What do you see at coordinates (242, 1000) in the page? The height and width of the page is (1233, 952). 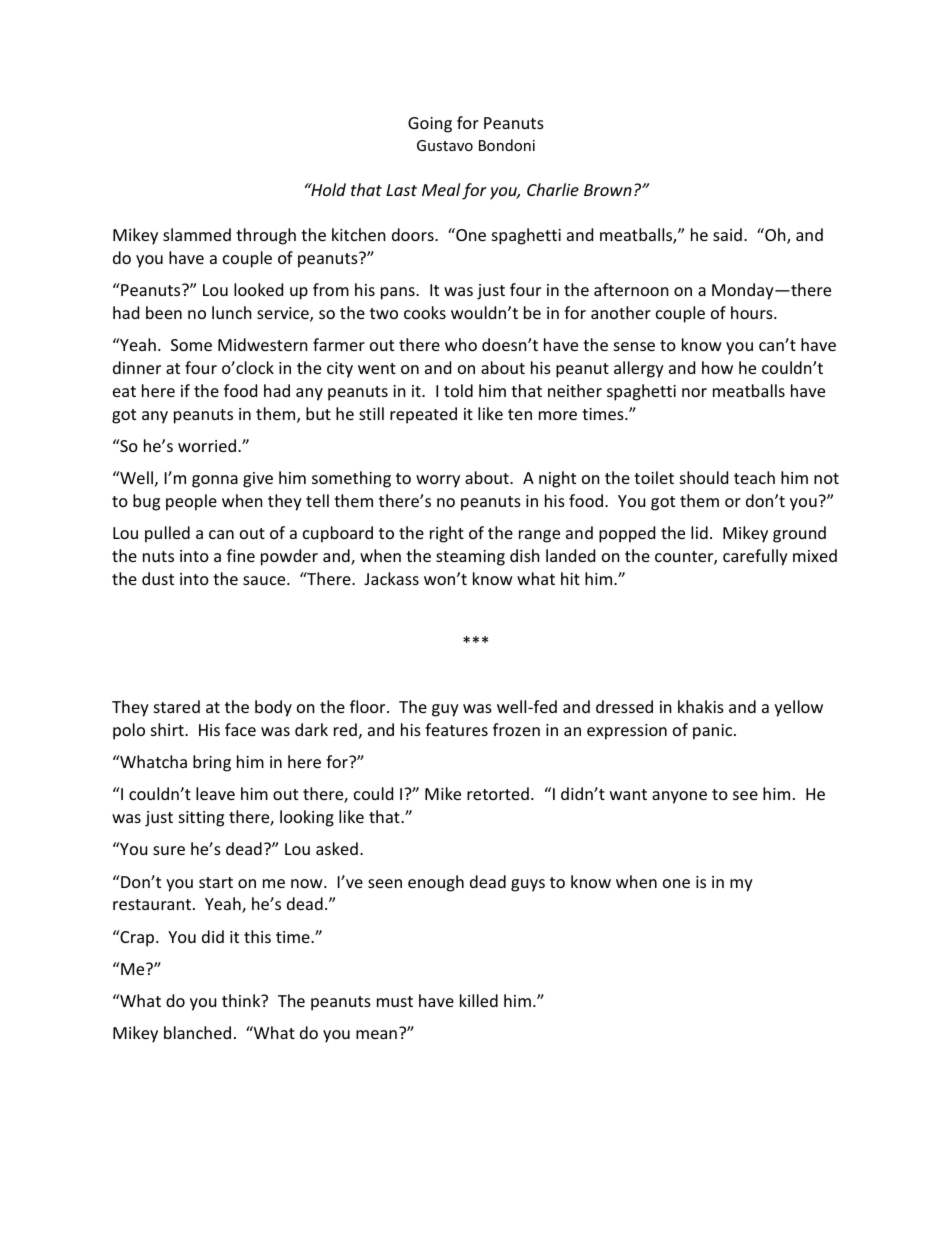 I see `think` at bounding box center [242, 1000].
